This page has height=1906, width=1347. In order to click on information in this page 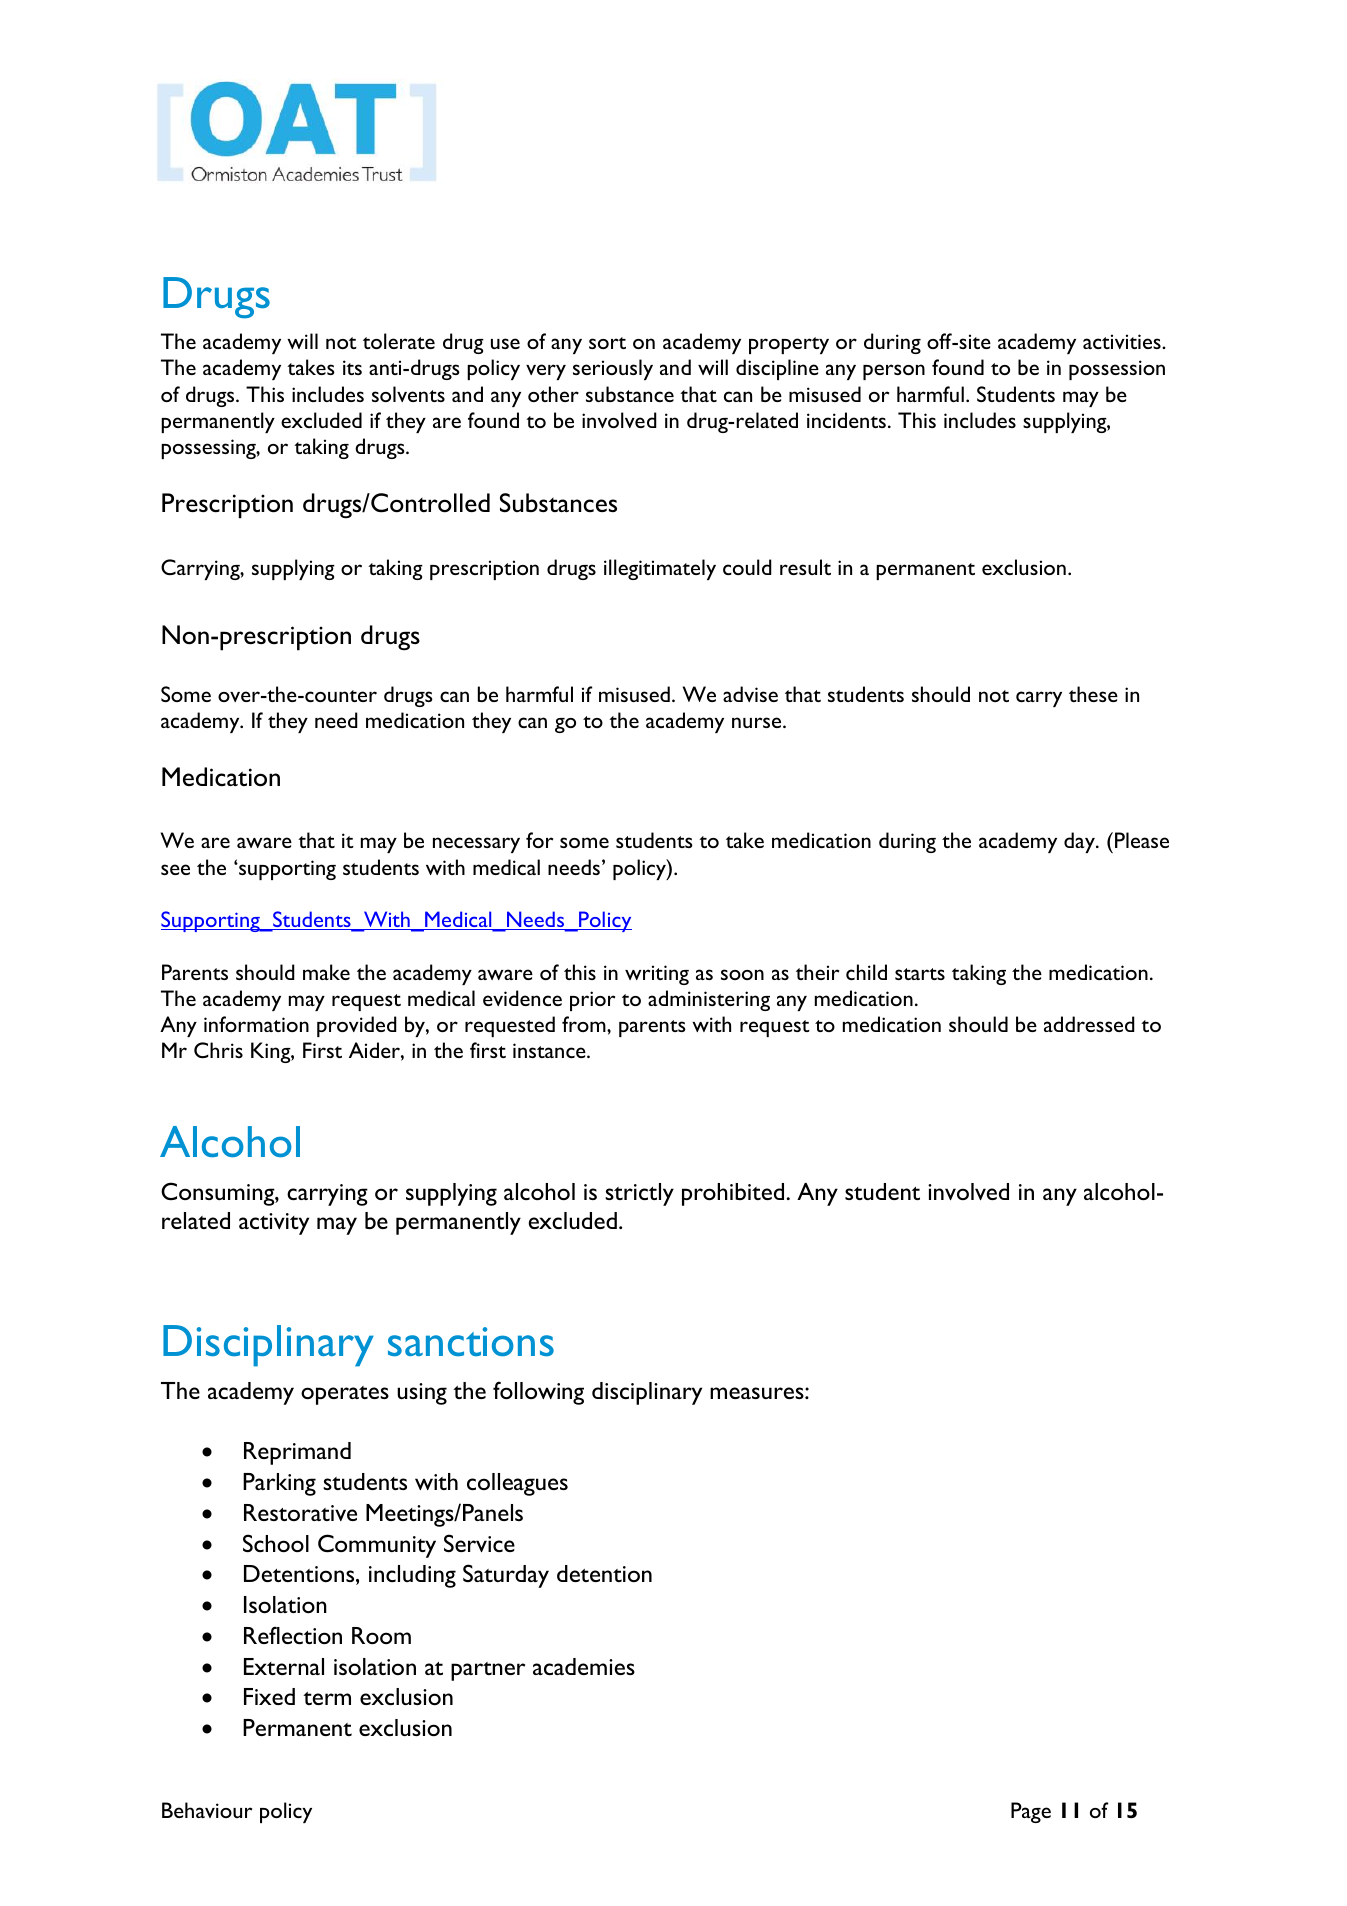, I will do `click(256, 1024)`.
